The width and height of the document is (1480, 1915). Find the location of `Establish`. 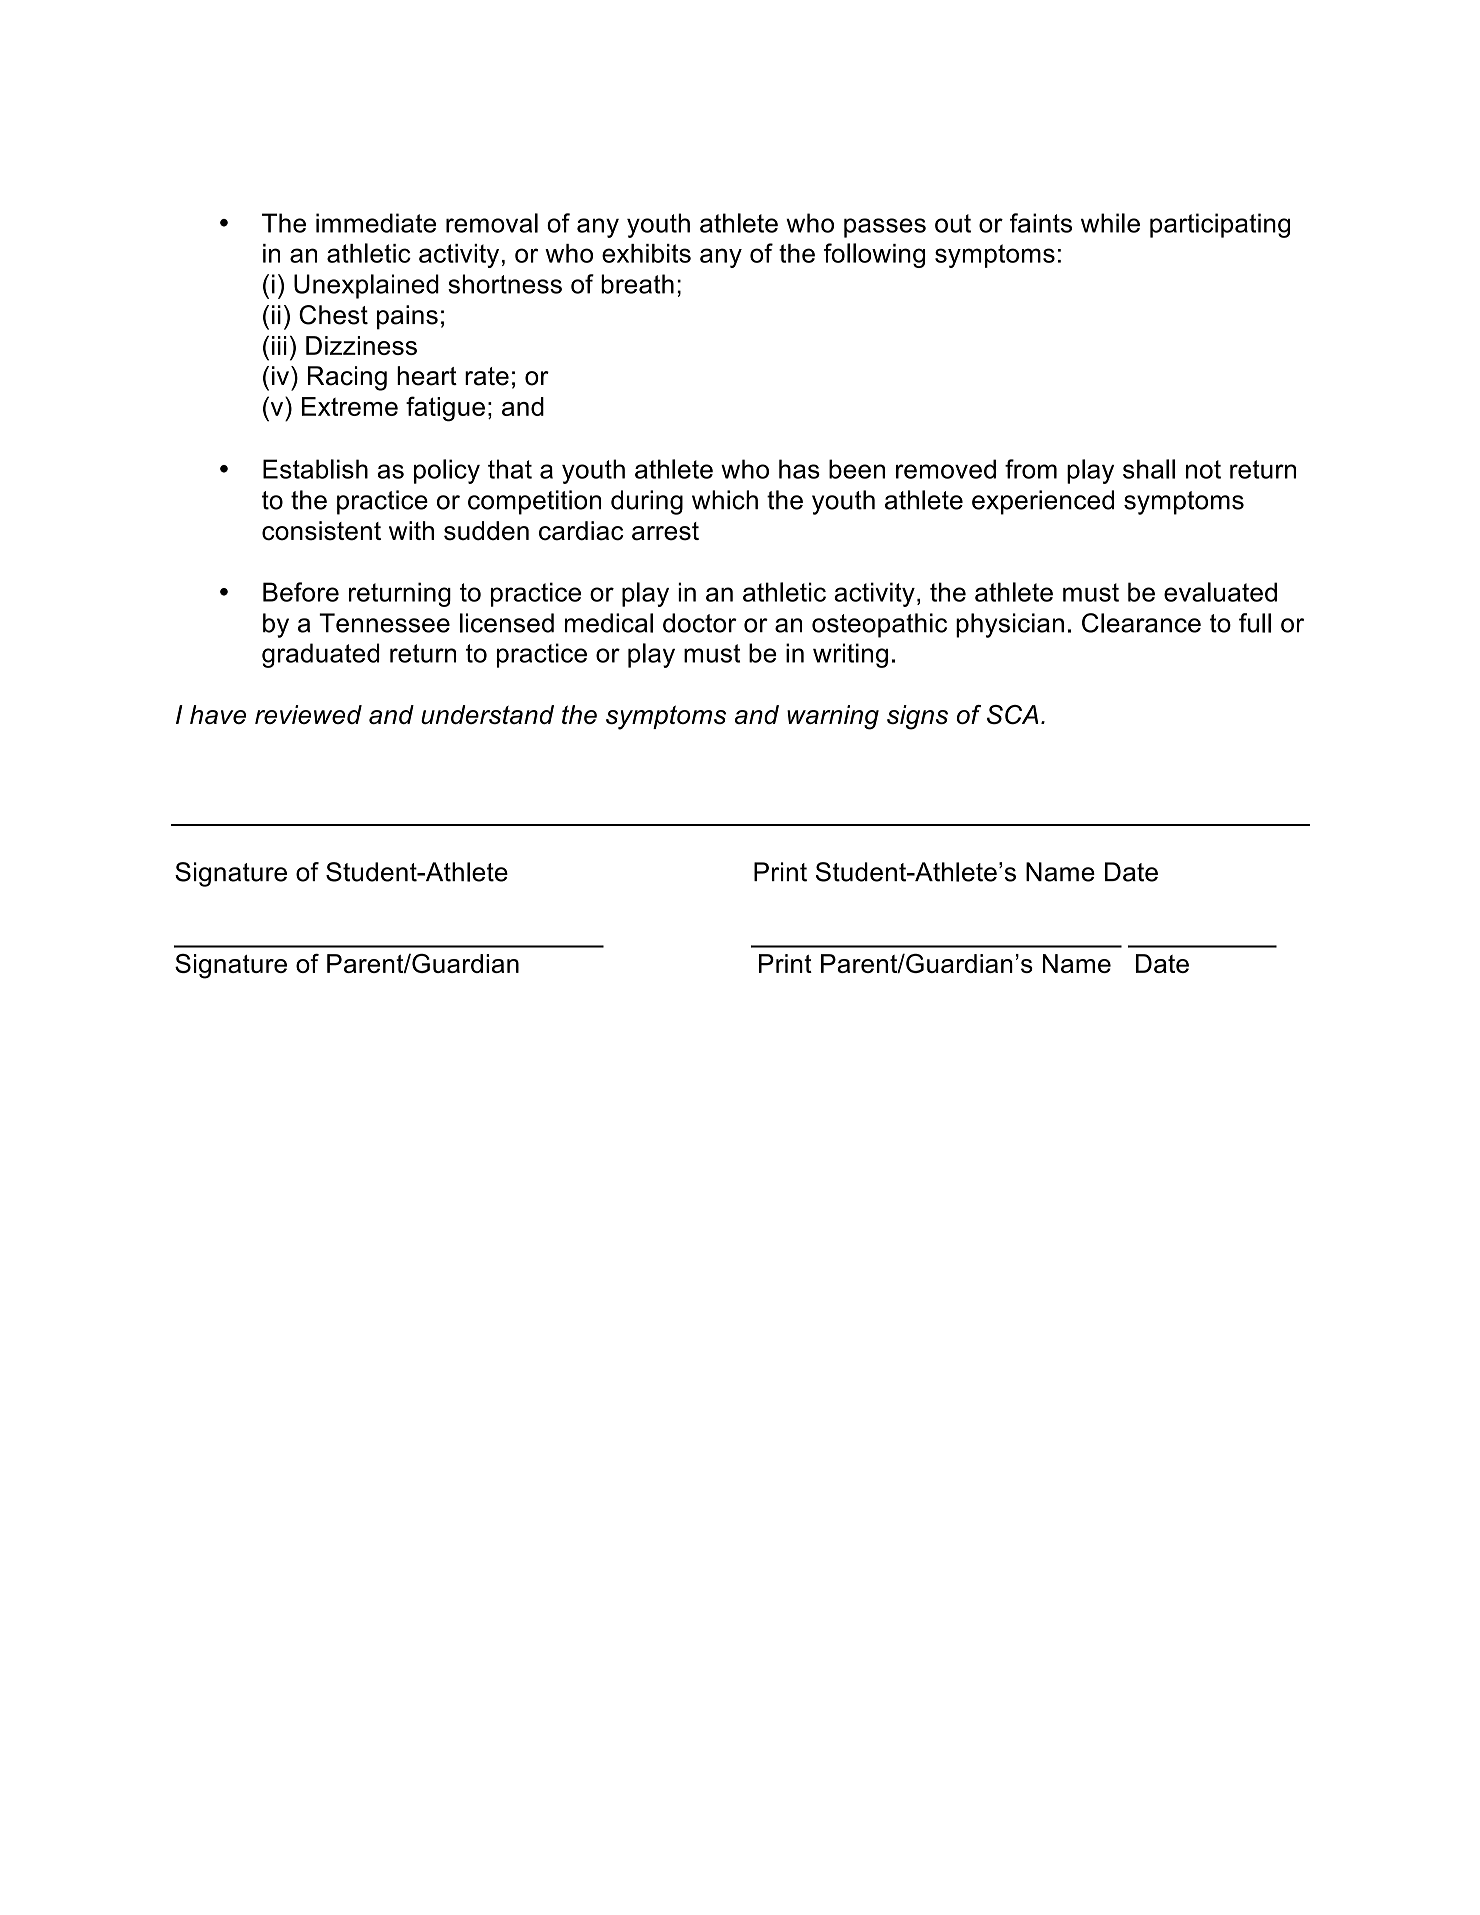

Establish is located at coordinates (315, 469).
